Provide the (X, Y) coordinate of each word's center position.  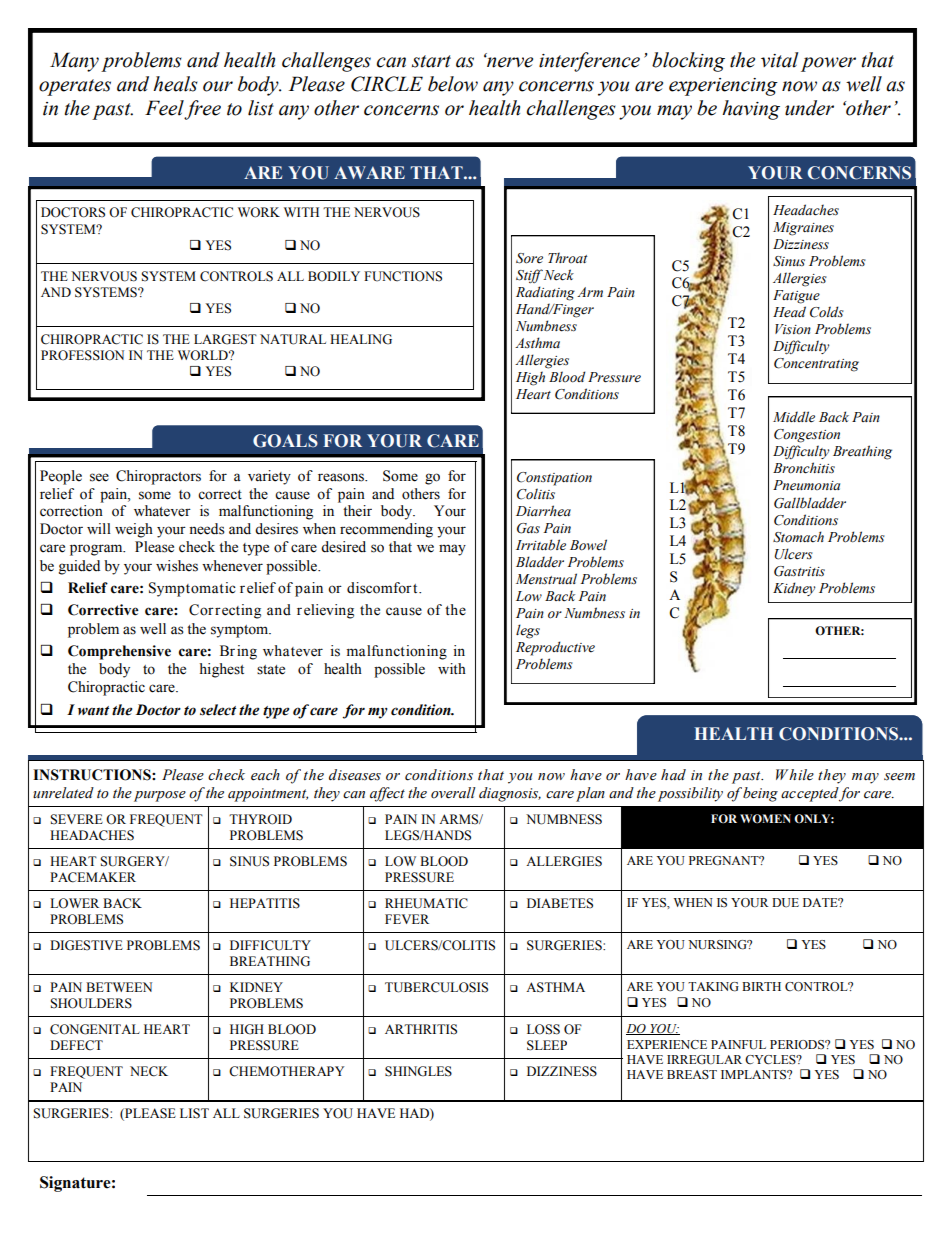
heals (175, 84)
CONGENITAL (95, 1029)
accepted (810, 794)
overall (453, 793)
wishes (177, 566)
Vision (793, 329)
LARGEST (225, 339)
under (809, 108)
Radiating (545, 293)
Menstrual (546, 579)
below (453, 84)
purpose (160, 796)
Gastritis (799, 571)
